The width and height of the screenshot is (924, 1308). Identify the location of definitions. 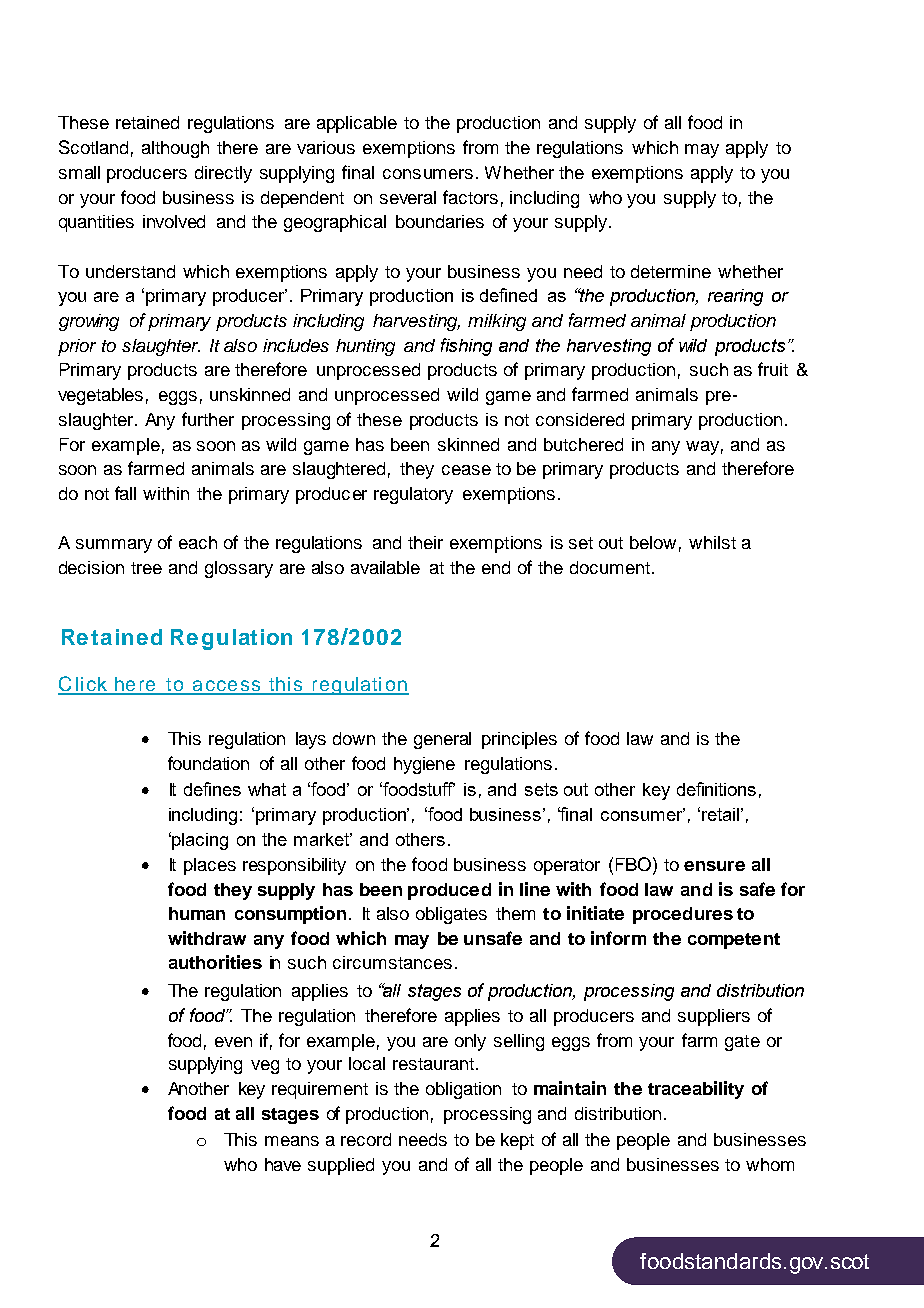
(716, 789).
